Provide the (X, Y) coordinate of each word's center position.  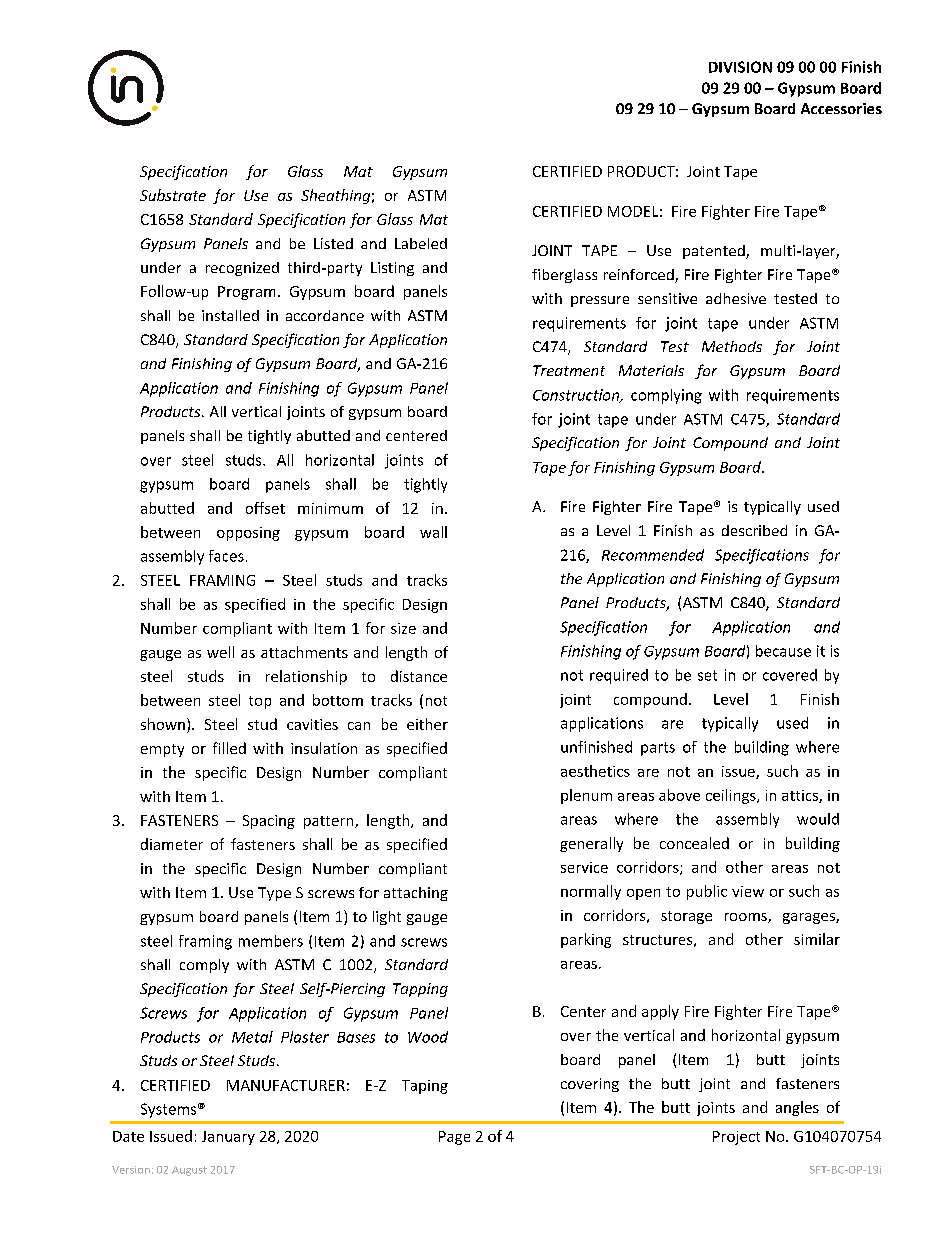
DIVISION (740, 67)
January (228, 1138)
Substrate (173, 195)
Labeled (421, 243)
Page (454, 1138)
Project (736, 1138)
